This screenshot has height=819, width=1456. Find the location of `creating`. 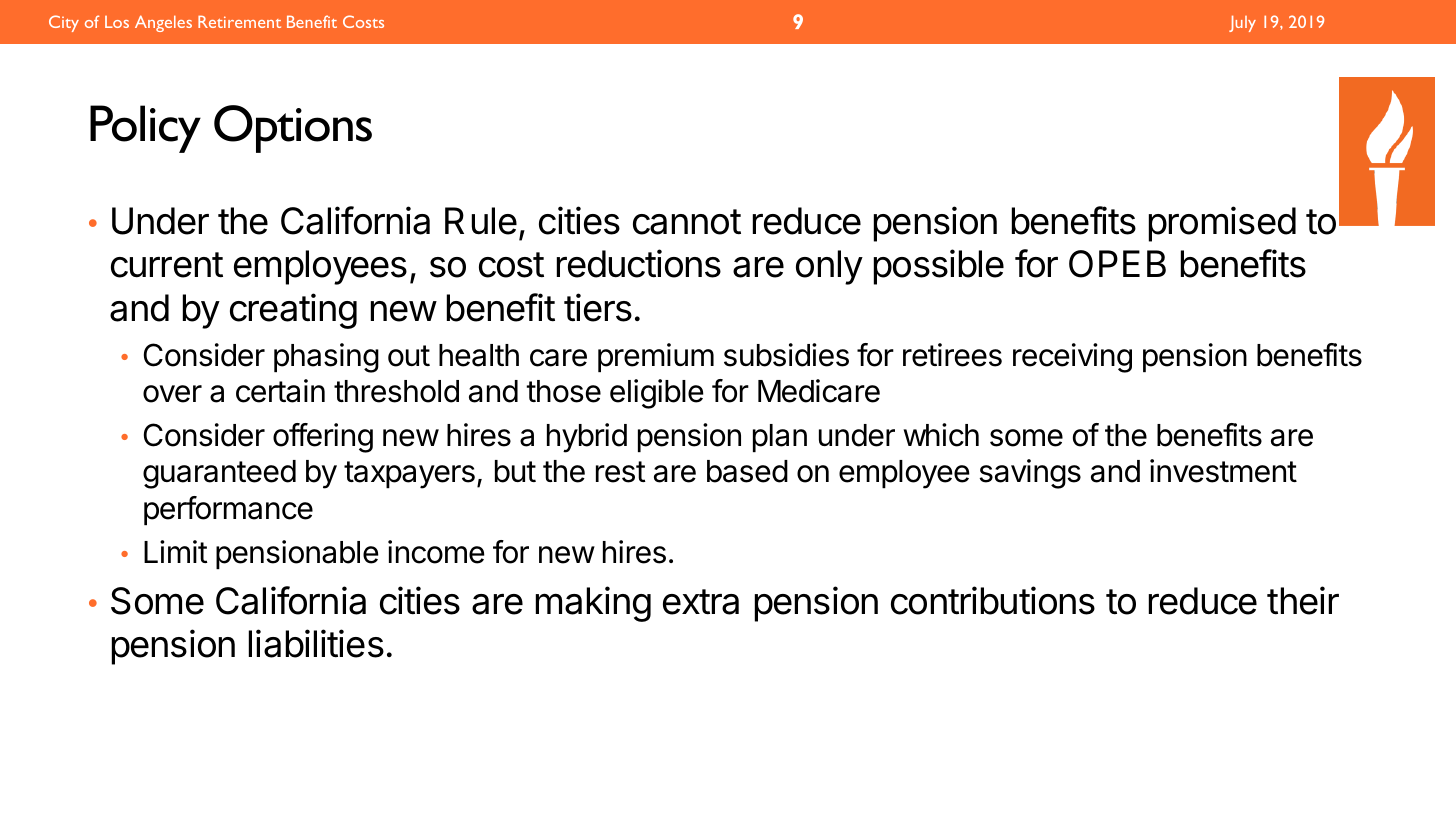

creating is located at coordinates (293, 311).
